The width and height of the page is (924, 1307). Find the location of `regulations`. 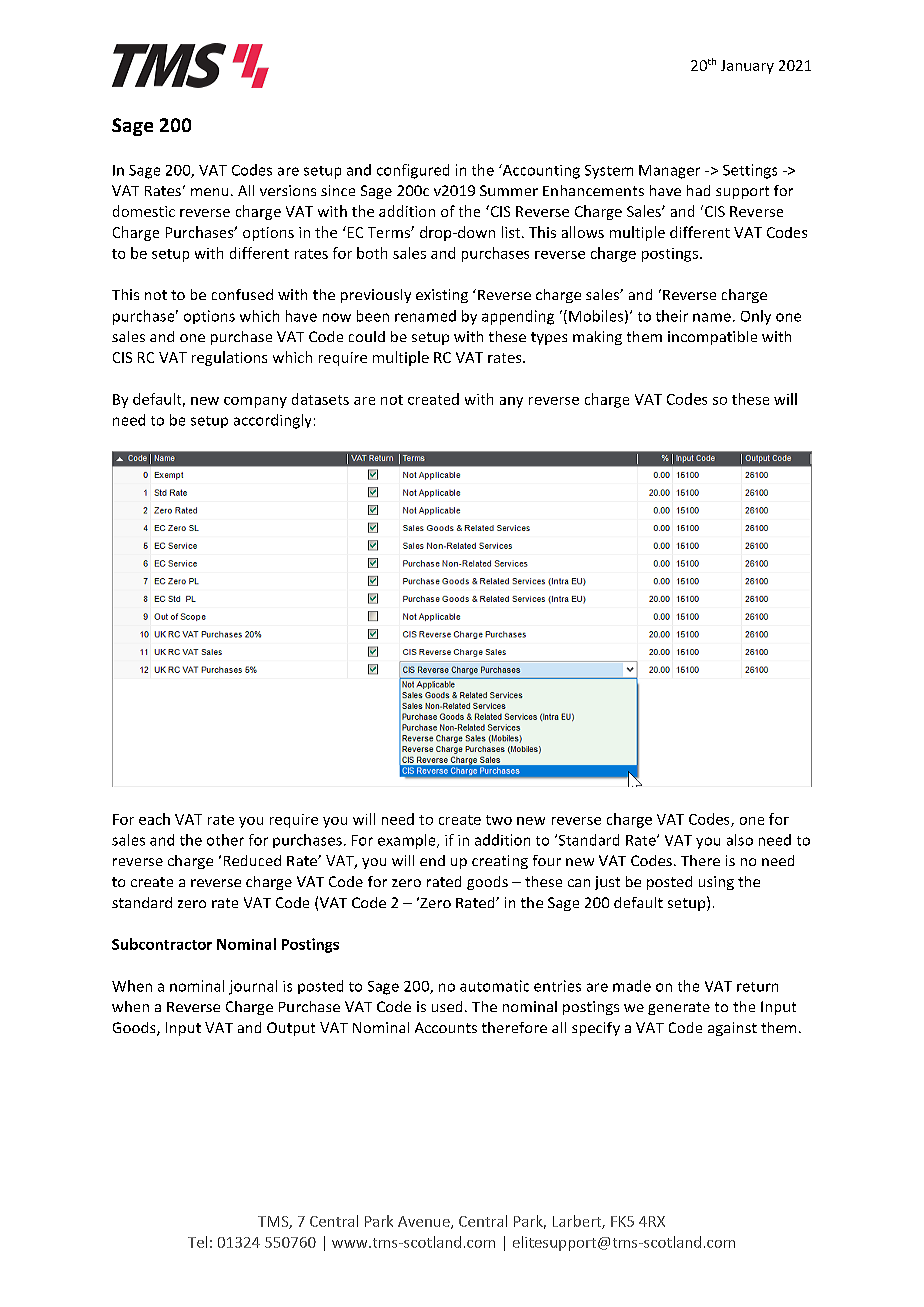

regulations is located at coordinates (229, 358).
